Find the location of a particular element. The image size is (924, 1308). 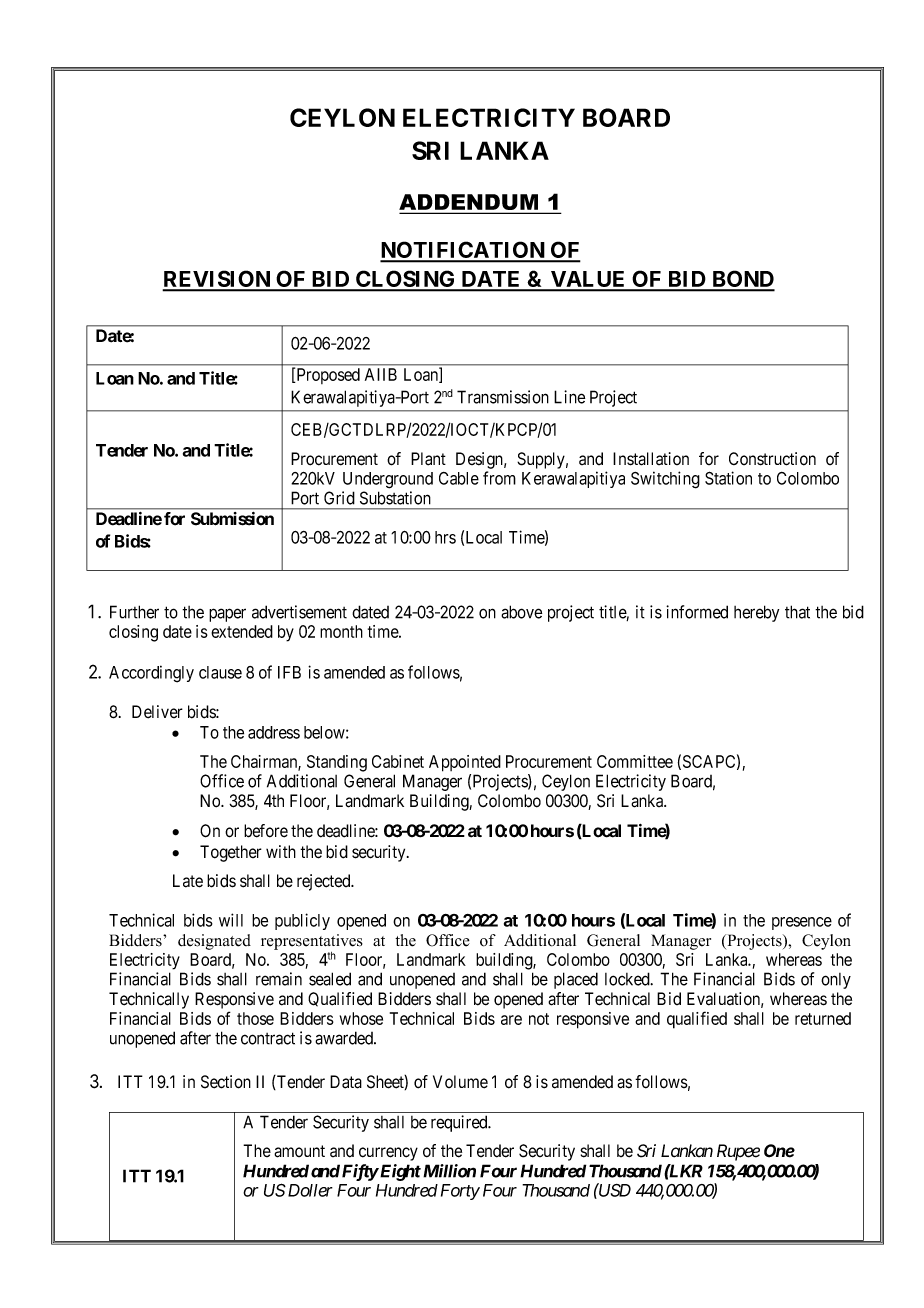

clause is located at coordinates (220, 672).
